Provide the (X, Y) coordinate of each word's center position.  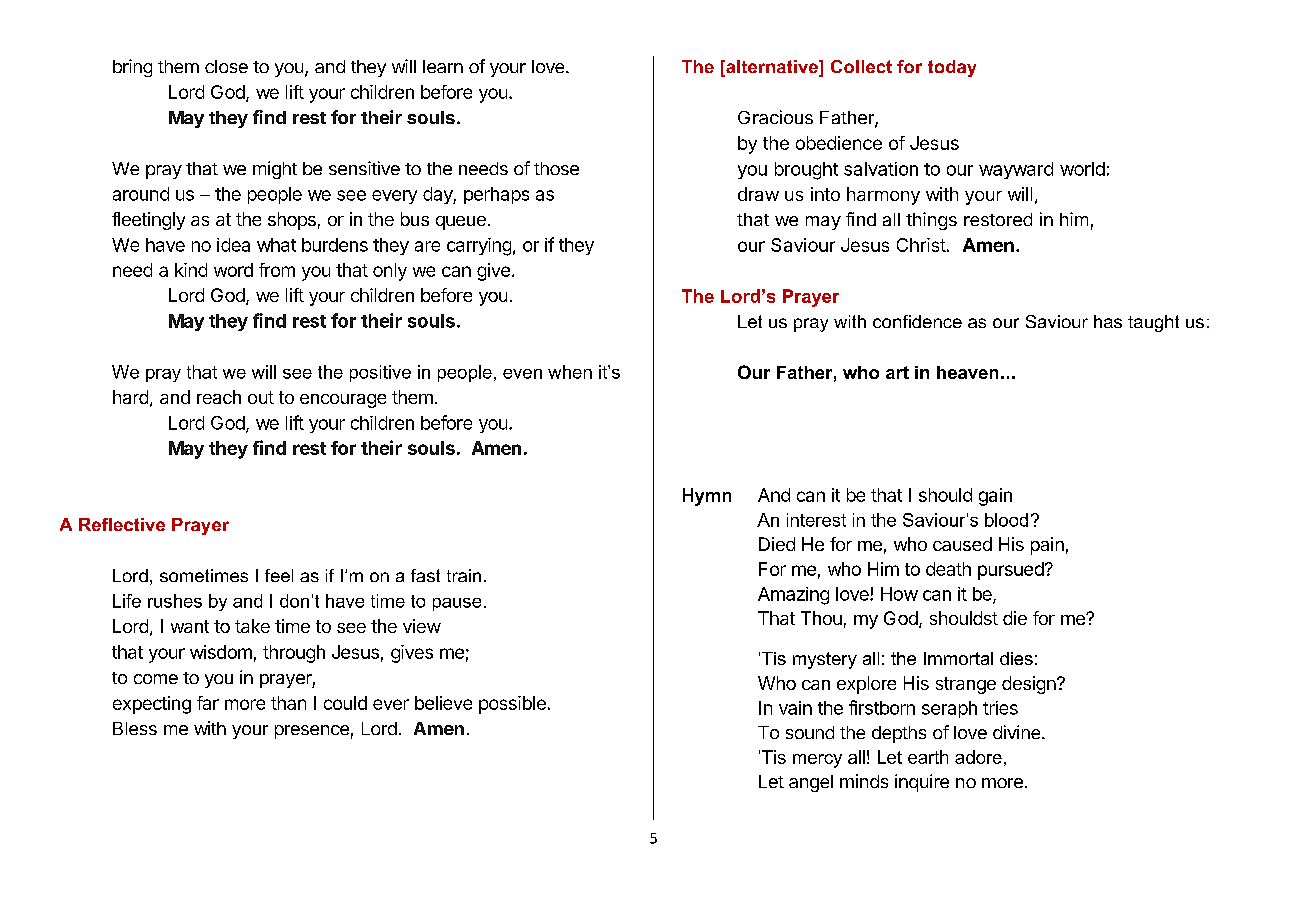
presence (312, 732)
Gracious (775, 117)
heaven (967, 372)
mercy (817, 761)
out (261, 397)
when (570, 372)
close (226, 66)
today (952, 68)
